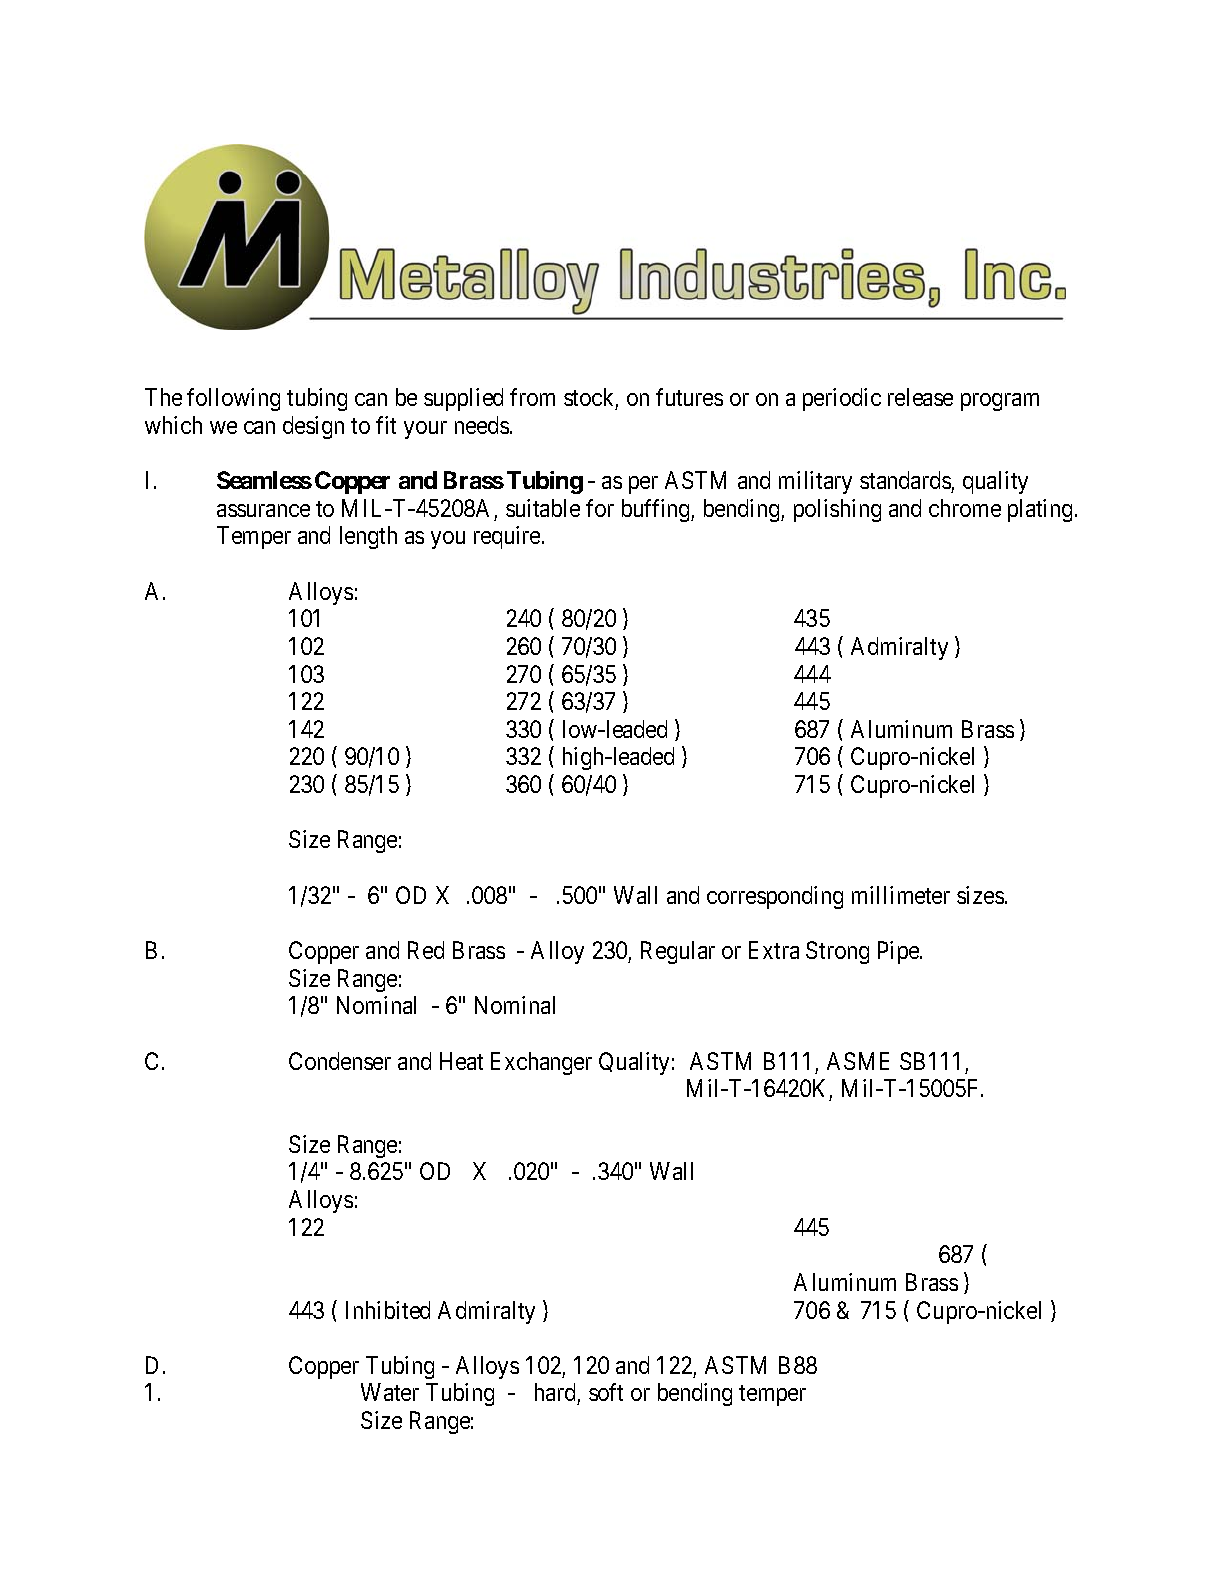 This image has width=1227, height=1587. What do you see at coordinates (858, 1061) in the image?
I see `ASME` at bounding box center [858, 1061].
